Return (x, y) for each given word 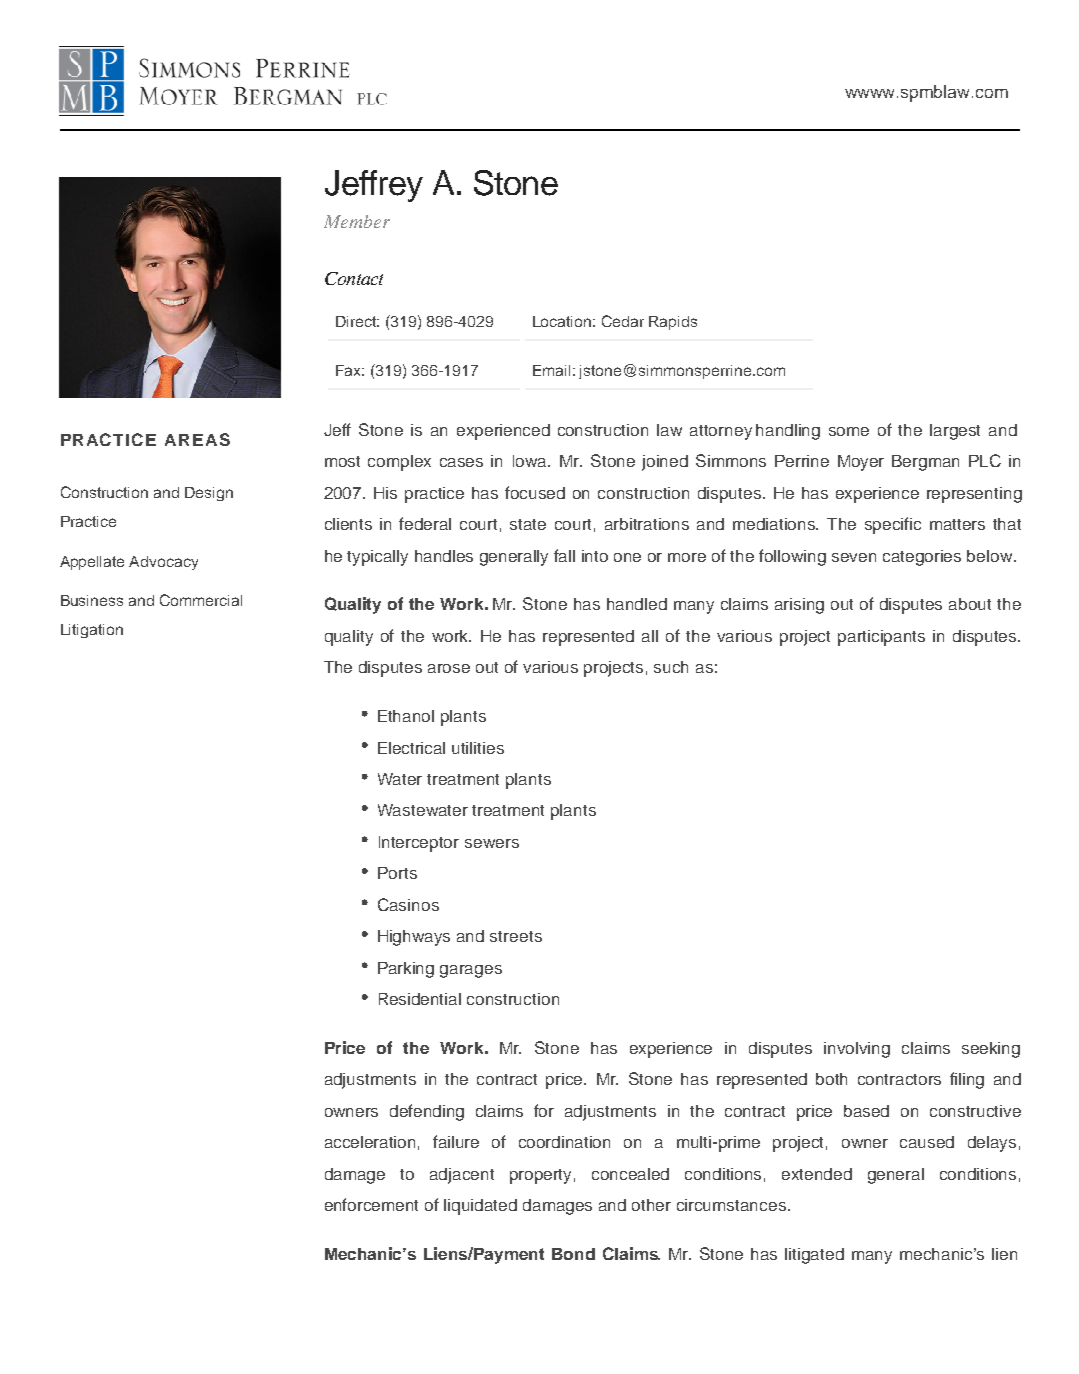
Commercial (201, 600)
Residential (420, 999)
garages (471, 971)
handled (637, 604)
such (671, 667)
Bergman (925, 463)
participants (881, 638)
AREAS (197, 439)
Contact (354, 278)
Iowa (531, 461)
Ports (397, 873)
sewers (492, 843)
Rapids (673, 323)
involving (857, 1050)
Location (562, 321)
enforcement (371, 1204)
